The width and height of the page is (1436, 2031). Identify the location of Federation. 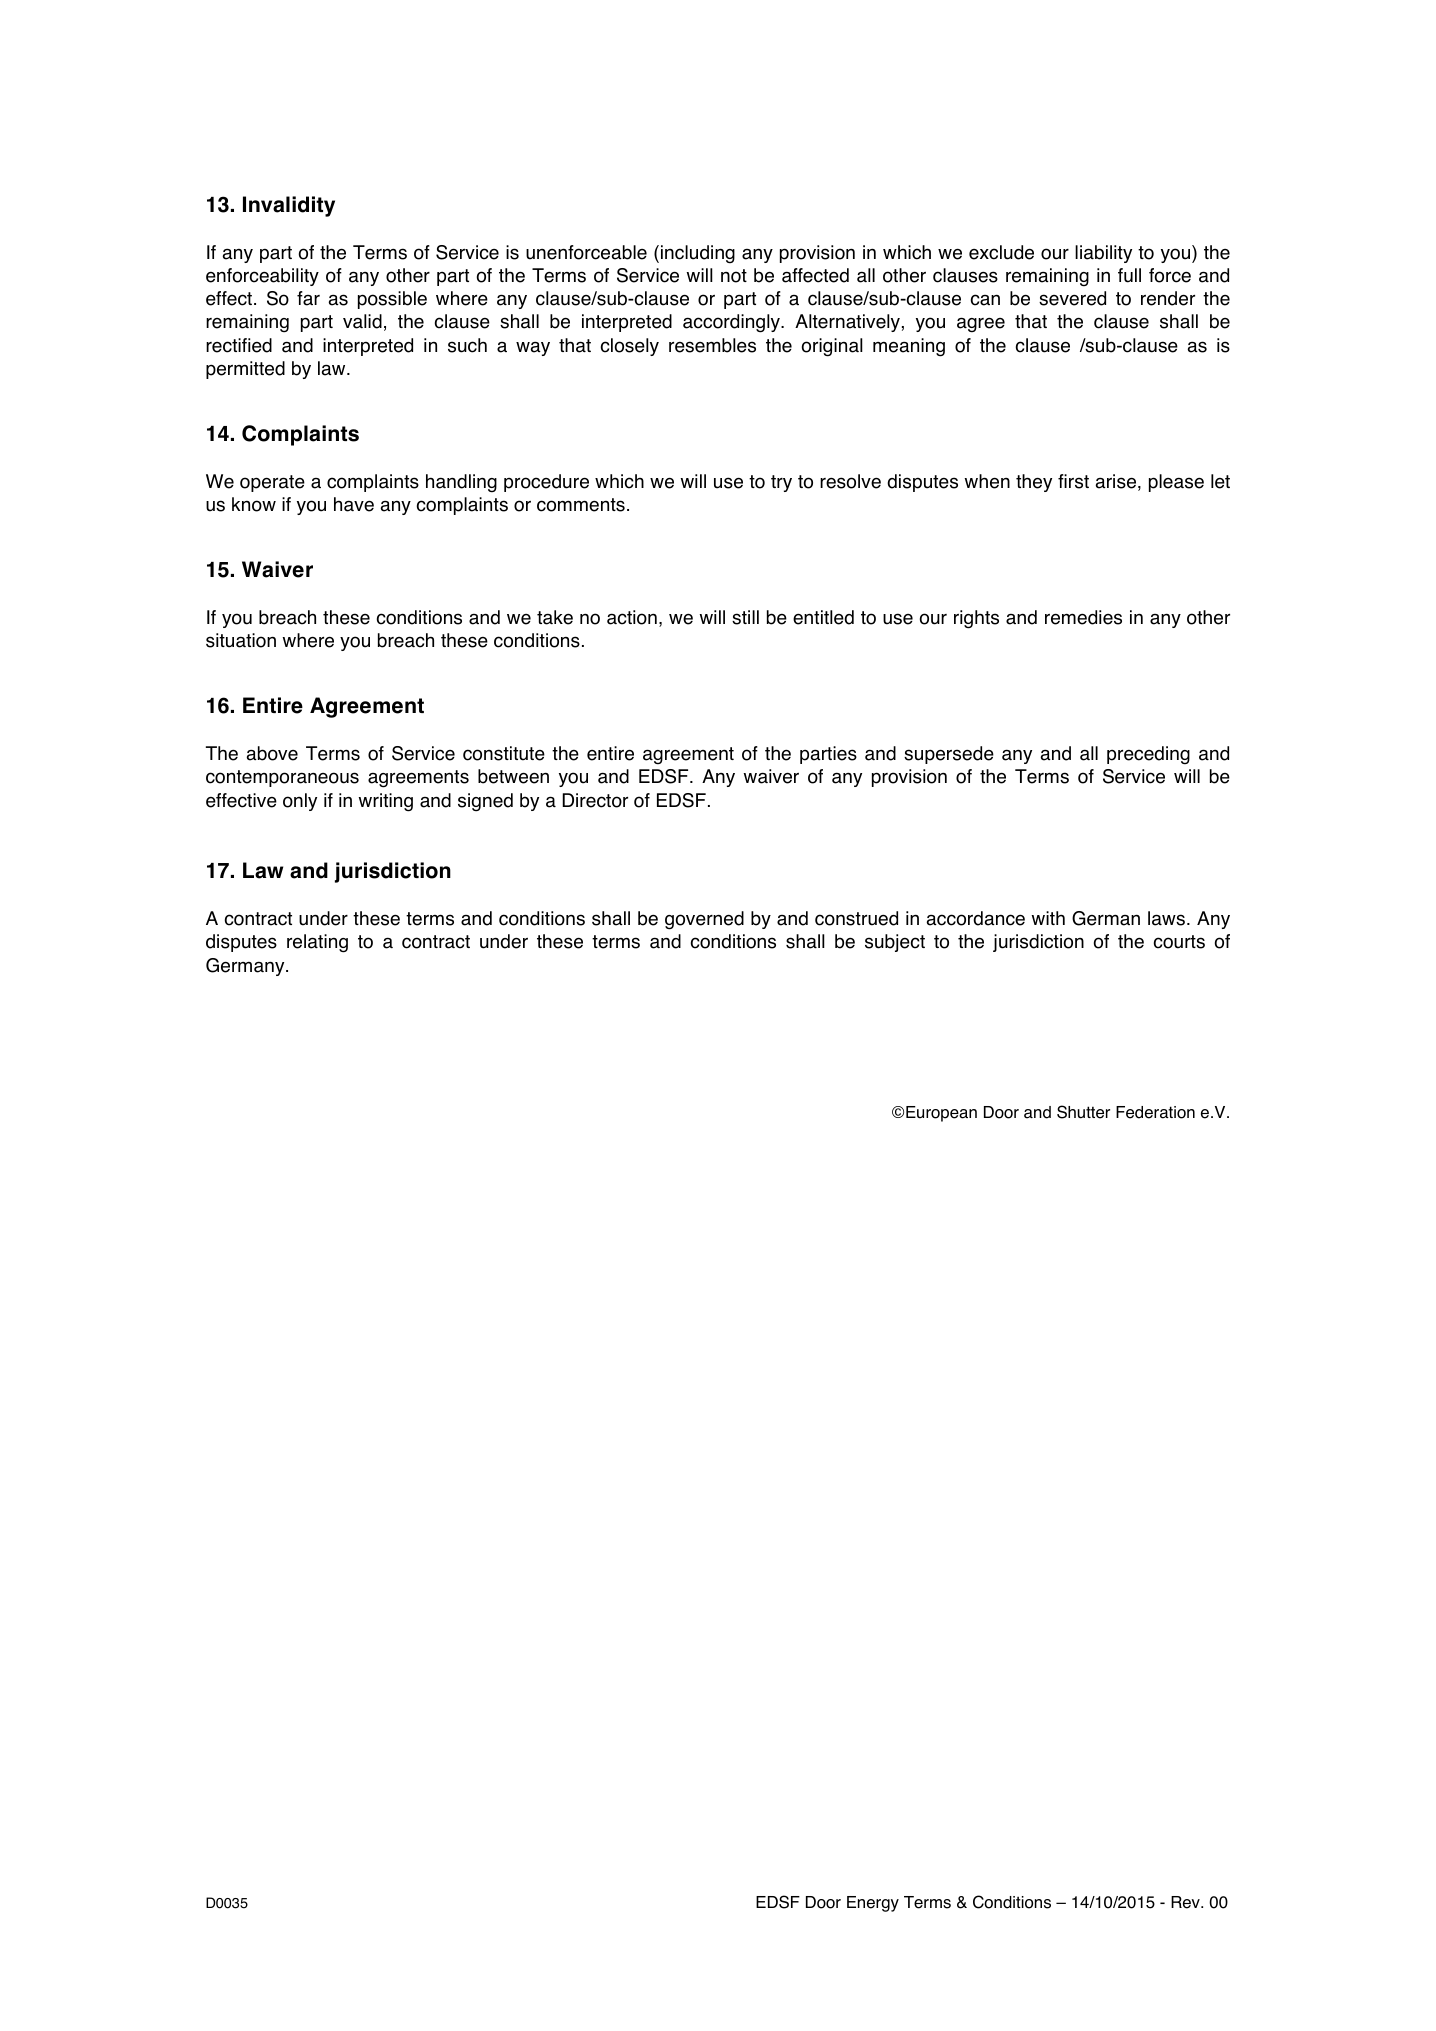
(1155, 1112).
